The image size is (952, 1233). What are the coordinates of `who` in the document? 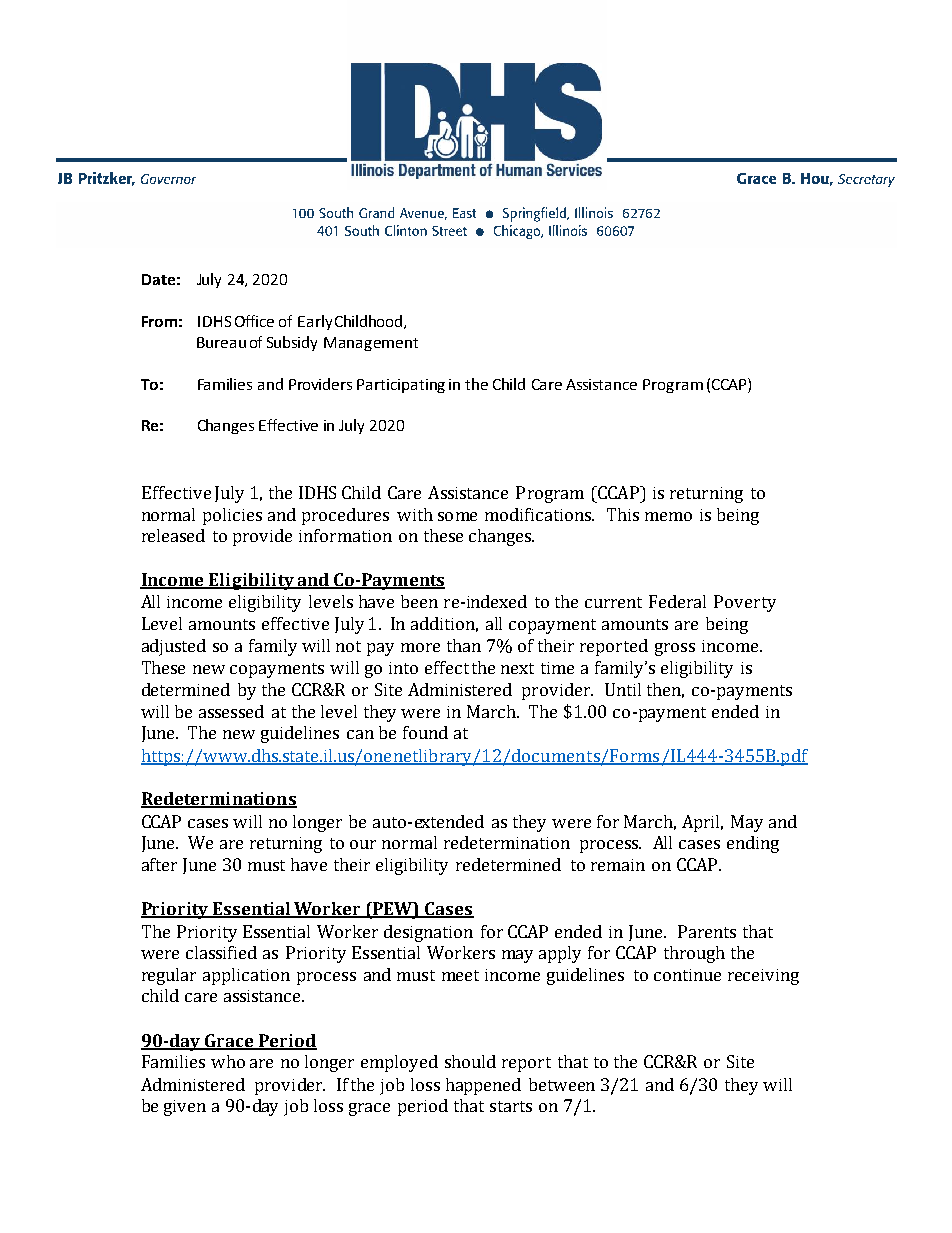 It's located at (228, 1061).
